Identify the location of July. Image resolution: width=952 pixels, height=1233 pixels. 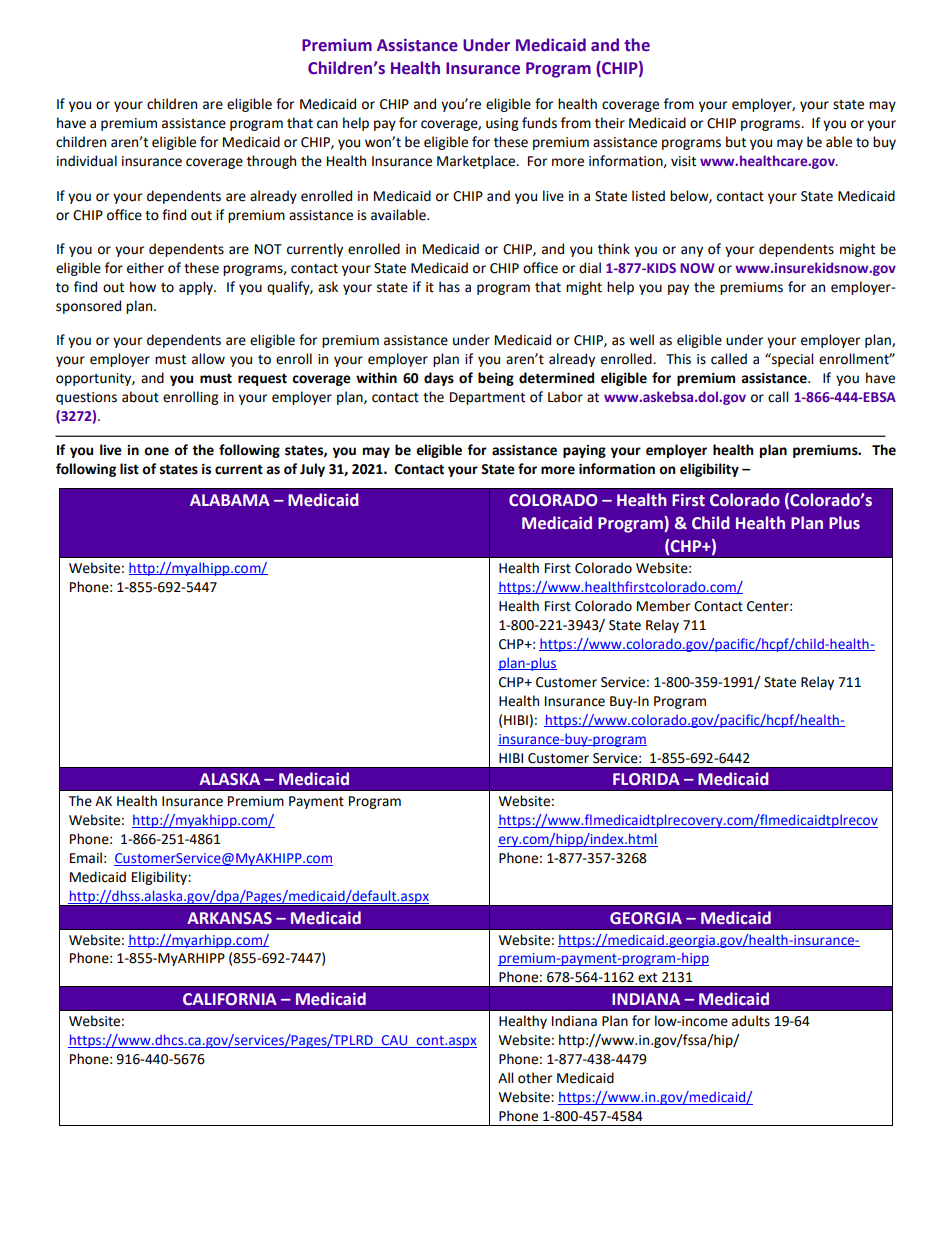
(312, 470).
